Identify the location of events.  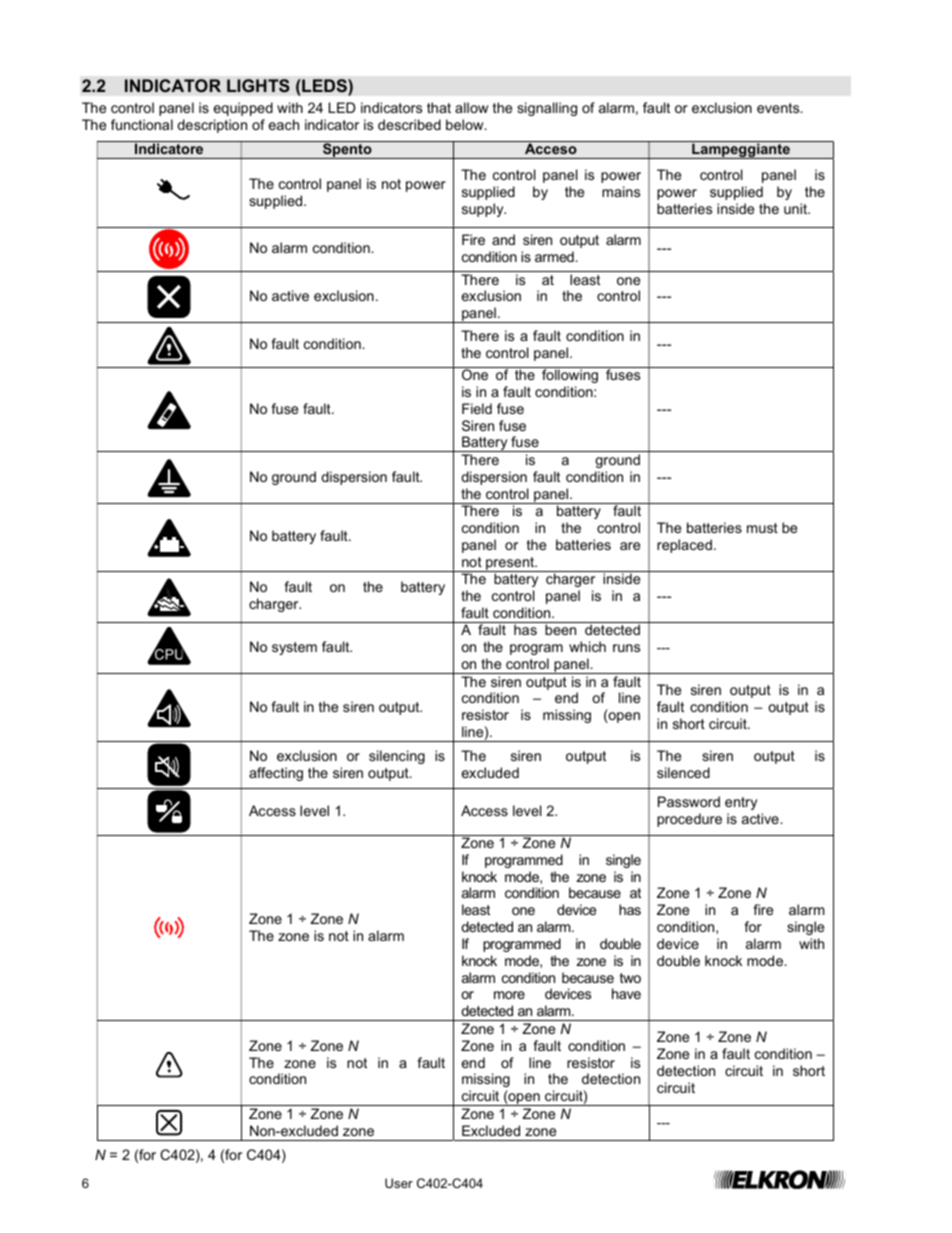
(779, 108).
